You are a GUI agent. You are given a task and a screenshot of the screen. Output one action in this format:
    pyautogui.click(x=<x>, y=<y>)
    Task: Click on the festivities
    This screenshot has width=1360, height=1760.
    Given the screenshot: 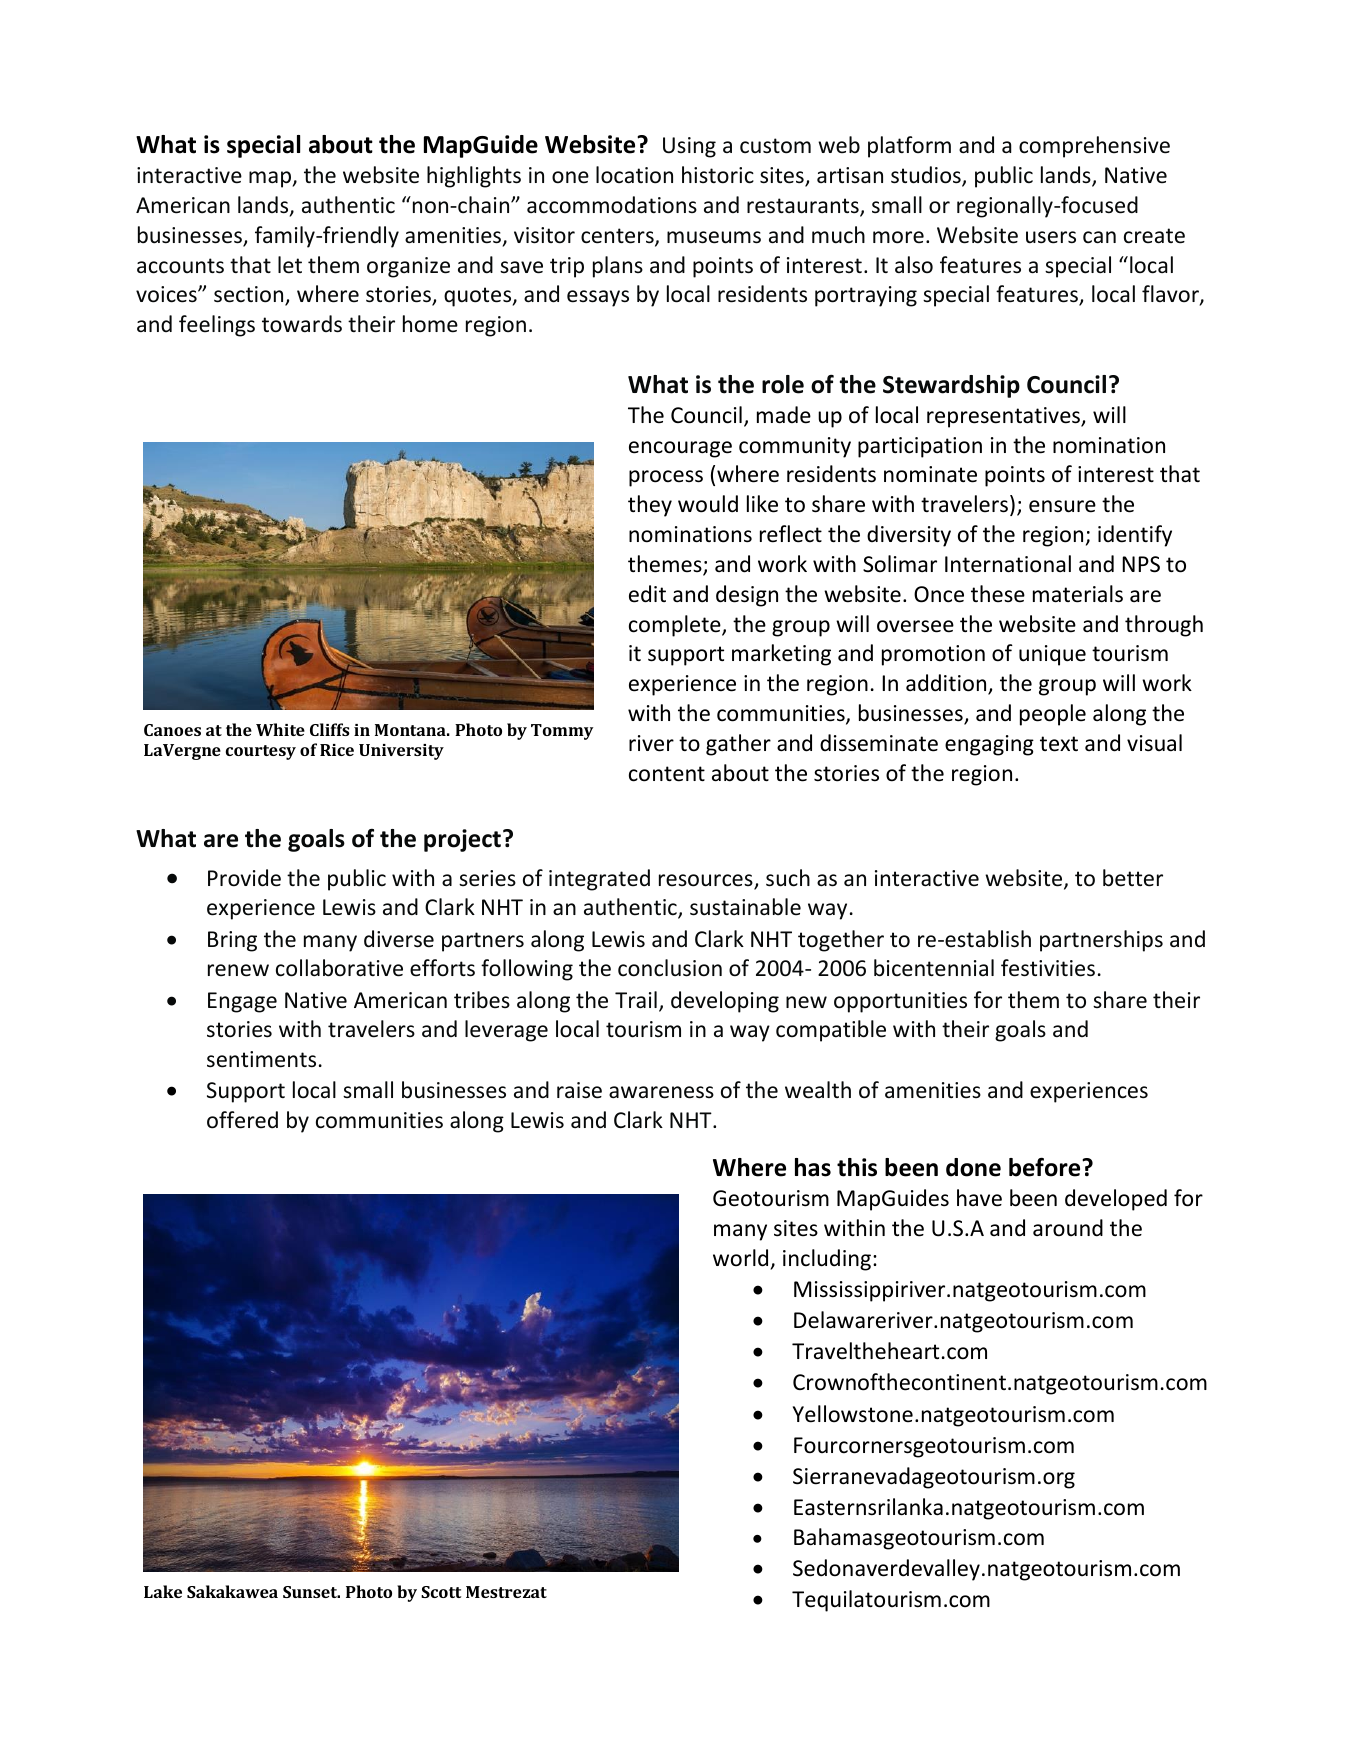 What is the action you would take?
    pyautogui.click(x=1048, y=968)
